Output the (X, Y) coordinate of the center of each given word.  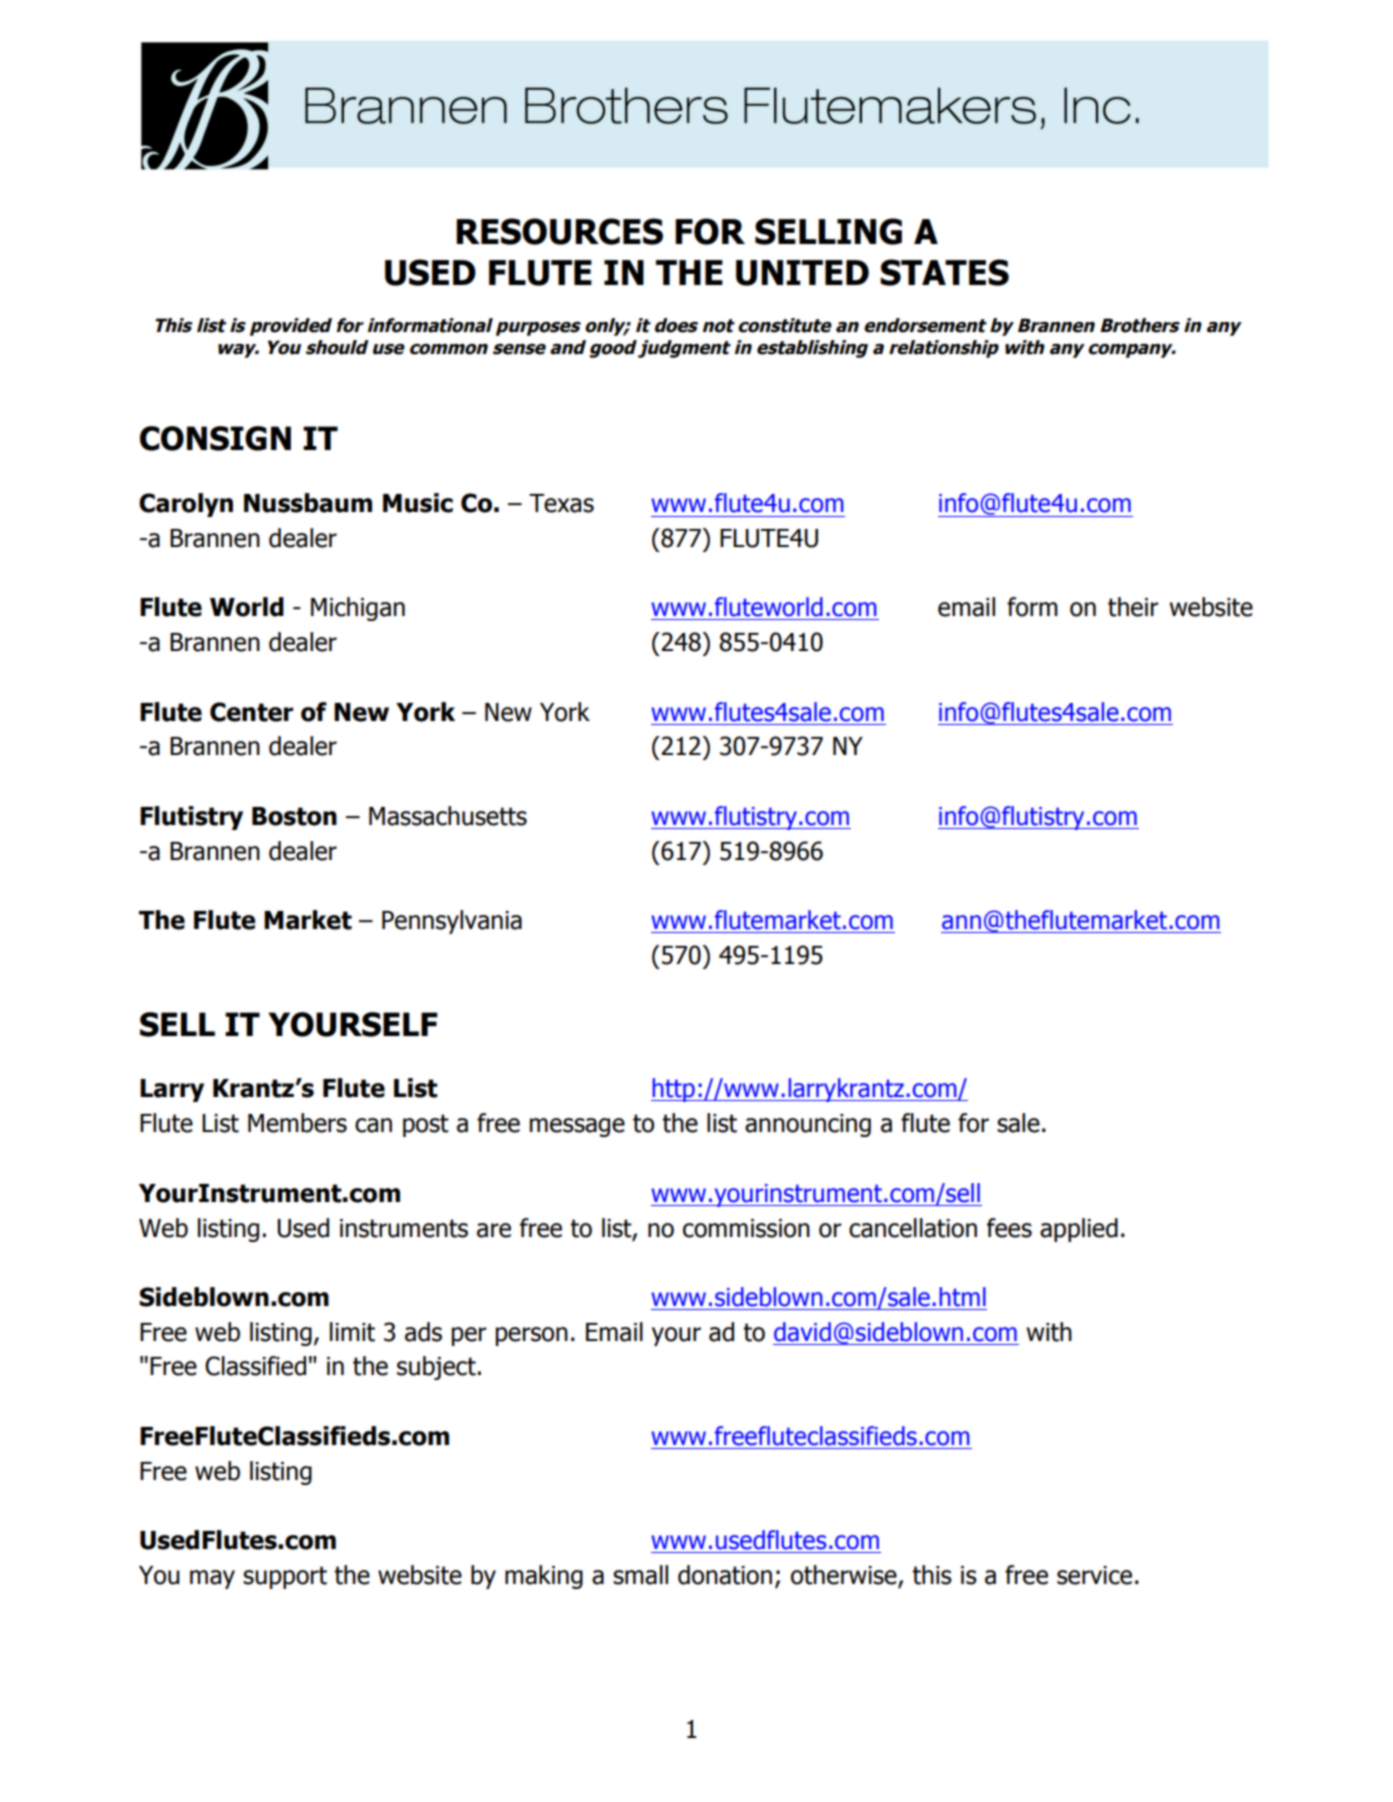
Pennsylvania (452, 922)
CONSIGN (215, 438)
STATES (944, 272)
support (285, 1577)
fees (1009, 1228)
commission (746, 1228)
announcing (808, 1125)
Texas (561, 503)
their (1133, 607)
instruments (404, 1228)
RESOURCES (559, 231)
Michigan (358, 609)
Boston (294, 816)
